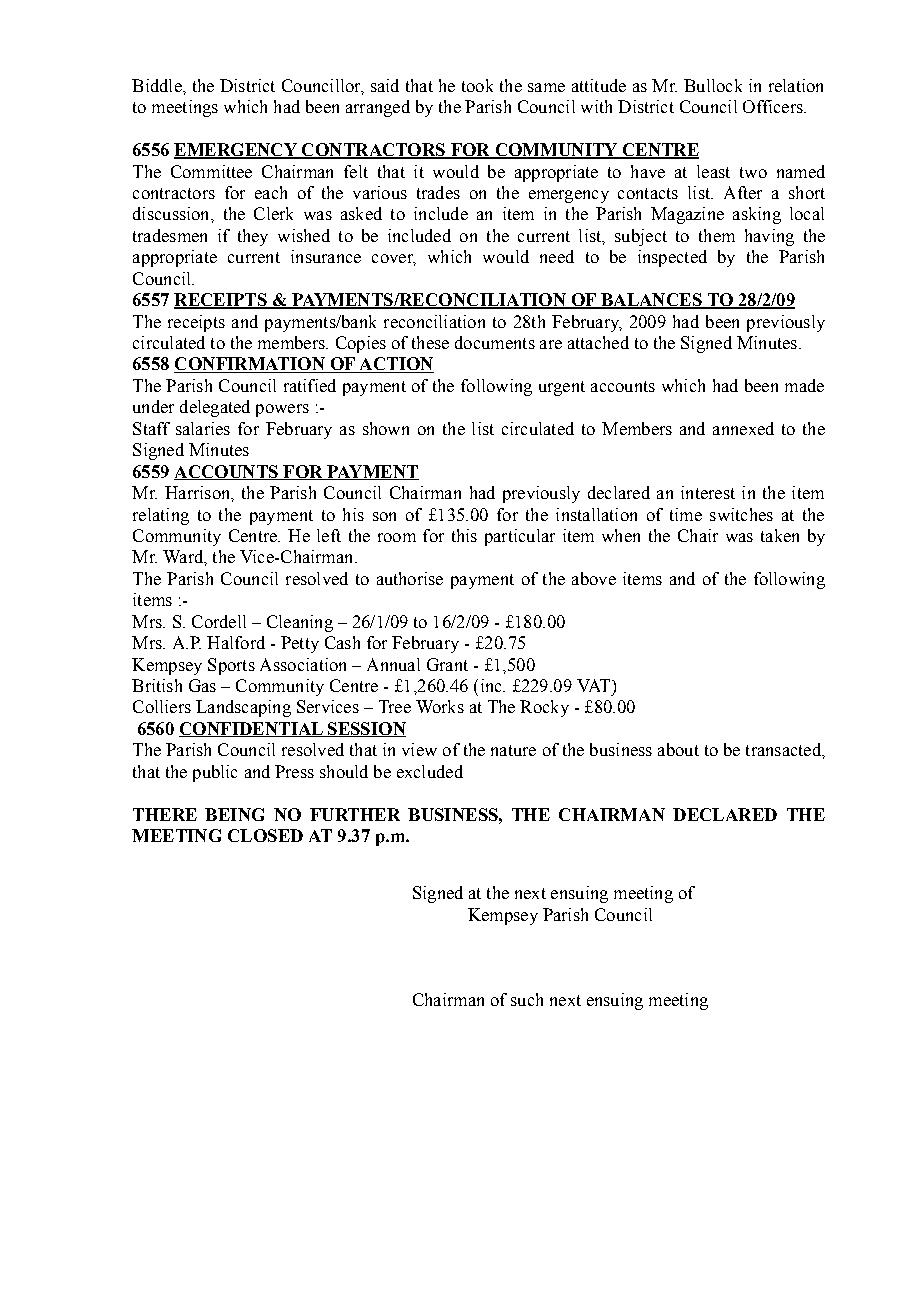 The image size is (924, 1308). I want to click on Biddle, so click(158, 85).
